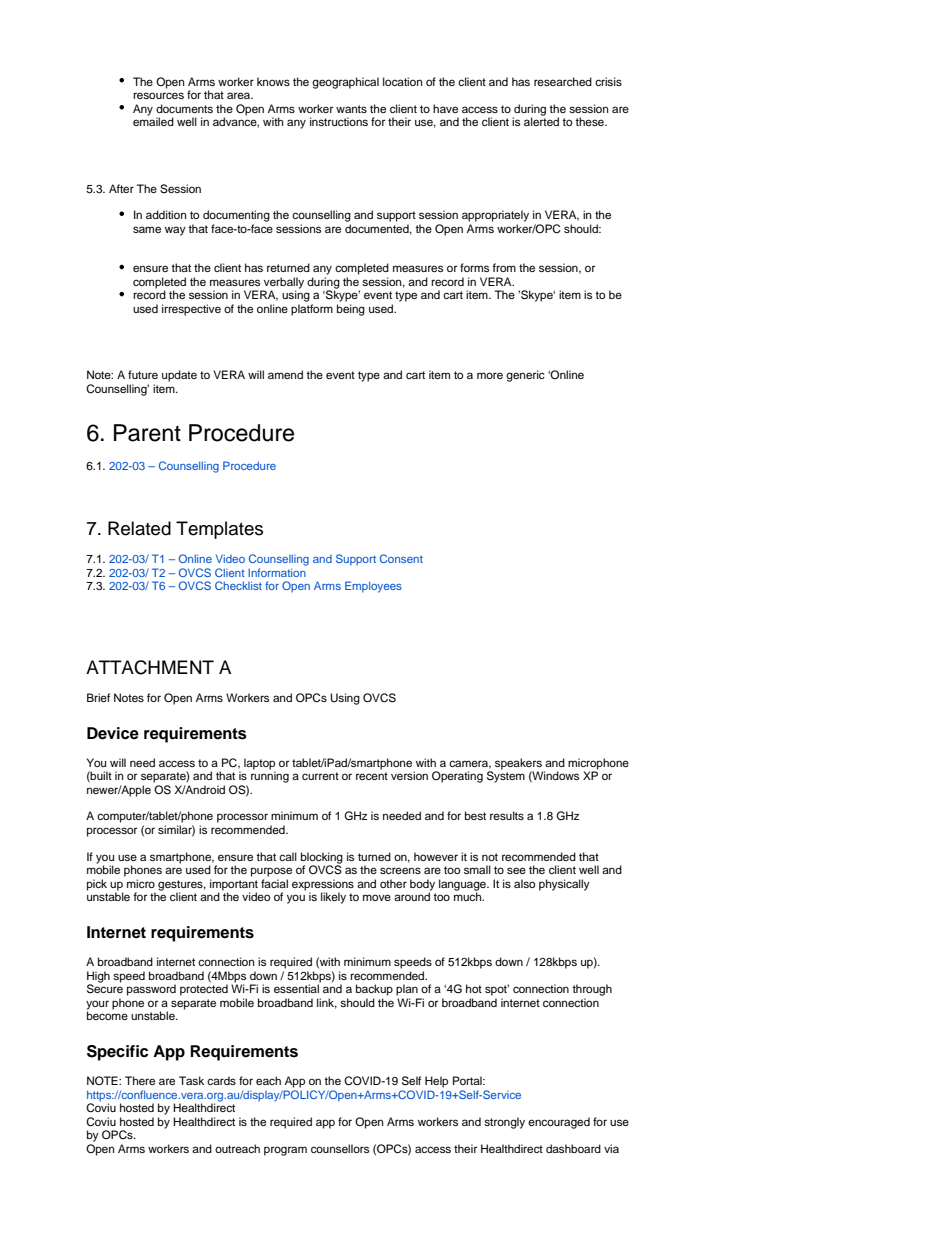 This image has width=952, height=1233. What do you see at coordinates (140, 1080) in the image?
I see `There` at bounding box center [140, 1080].
